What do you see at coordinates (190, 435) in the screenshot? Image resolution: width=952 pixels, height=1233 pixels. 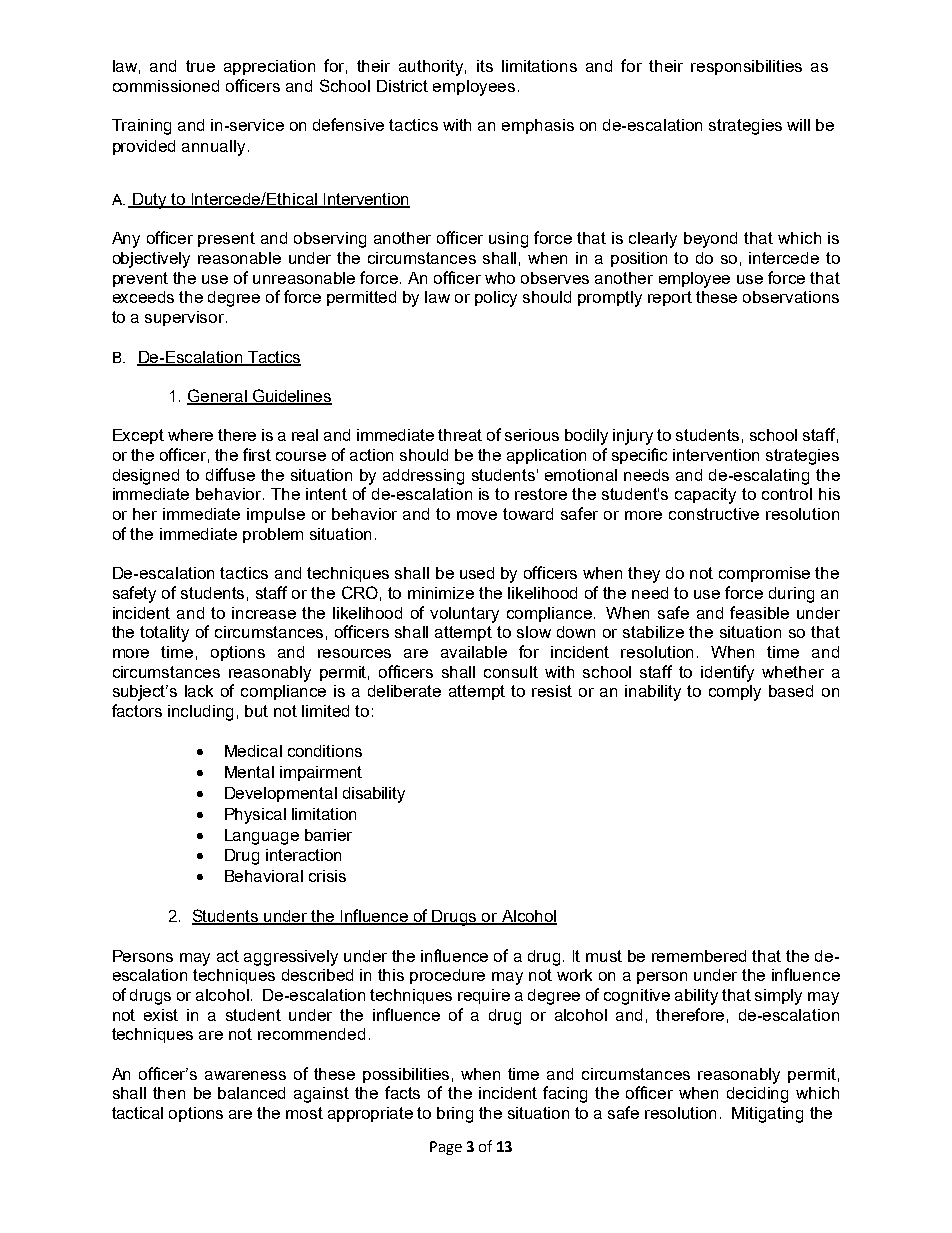 I see `where` at bounding box center [190, 435].
